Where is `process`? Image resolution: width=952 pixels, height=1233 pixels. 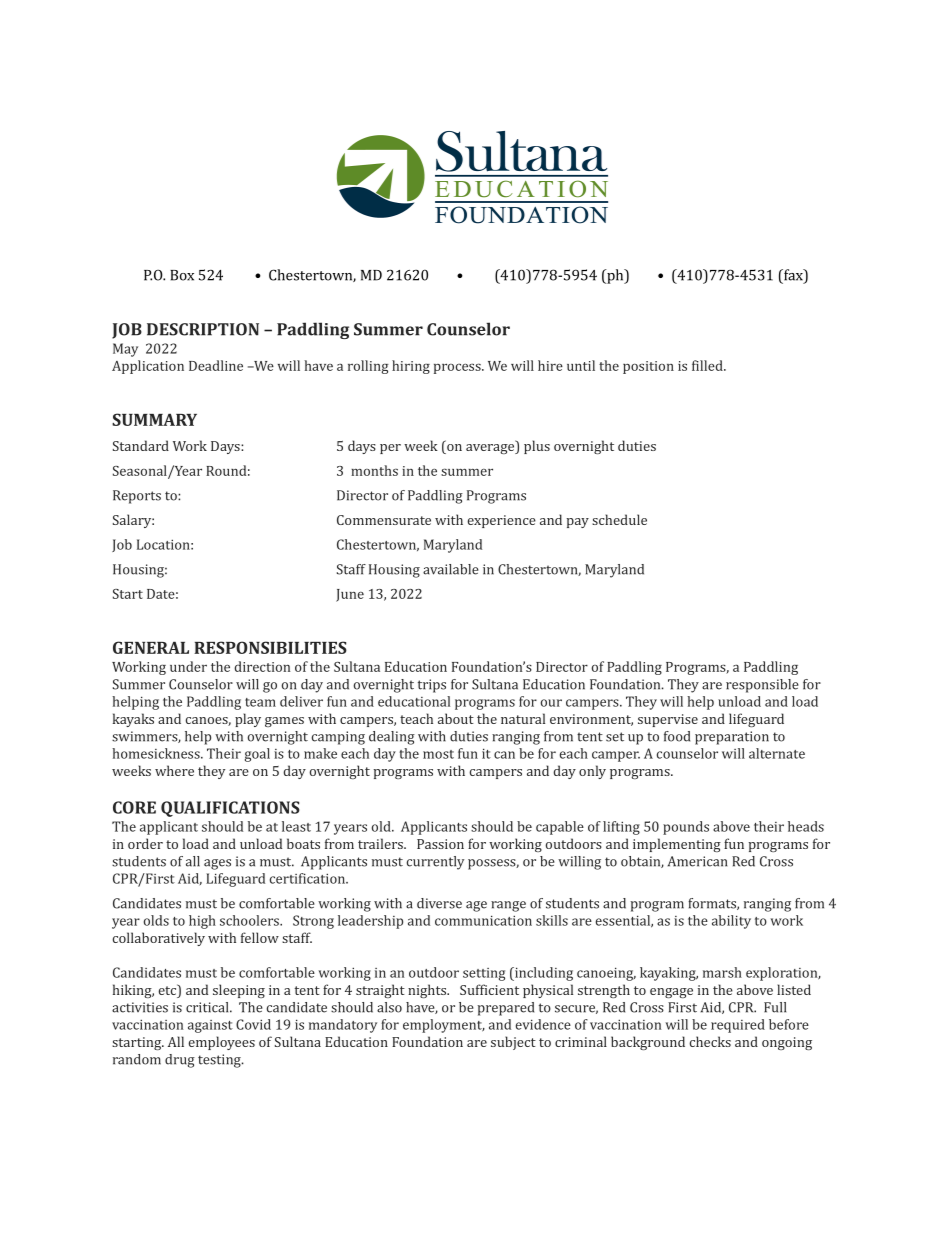 process is located at coordinates (458, 368).
